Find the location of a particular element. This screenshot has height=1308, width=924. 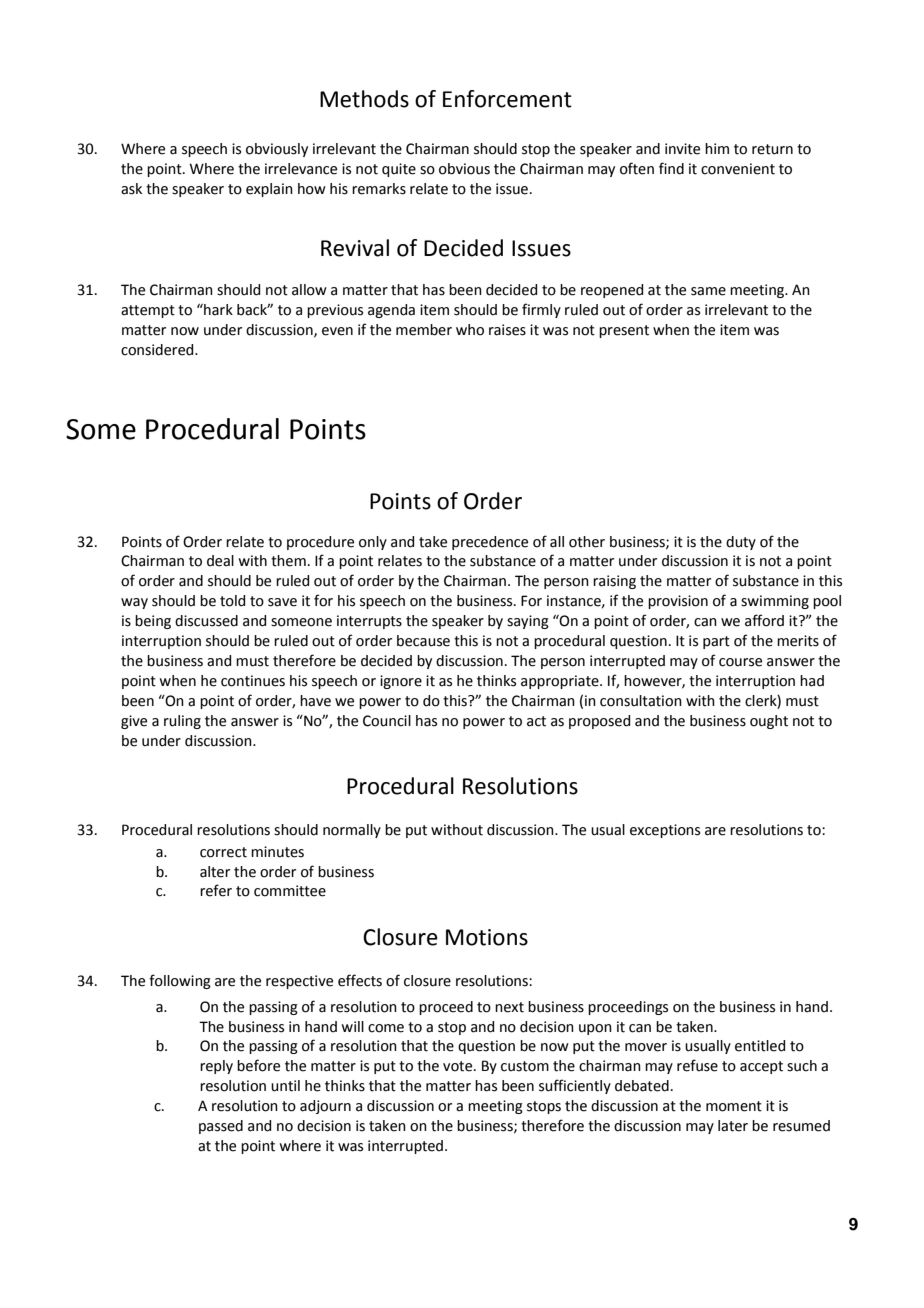

saying is located at coordinates (528, 622).
